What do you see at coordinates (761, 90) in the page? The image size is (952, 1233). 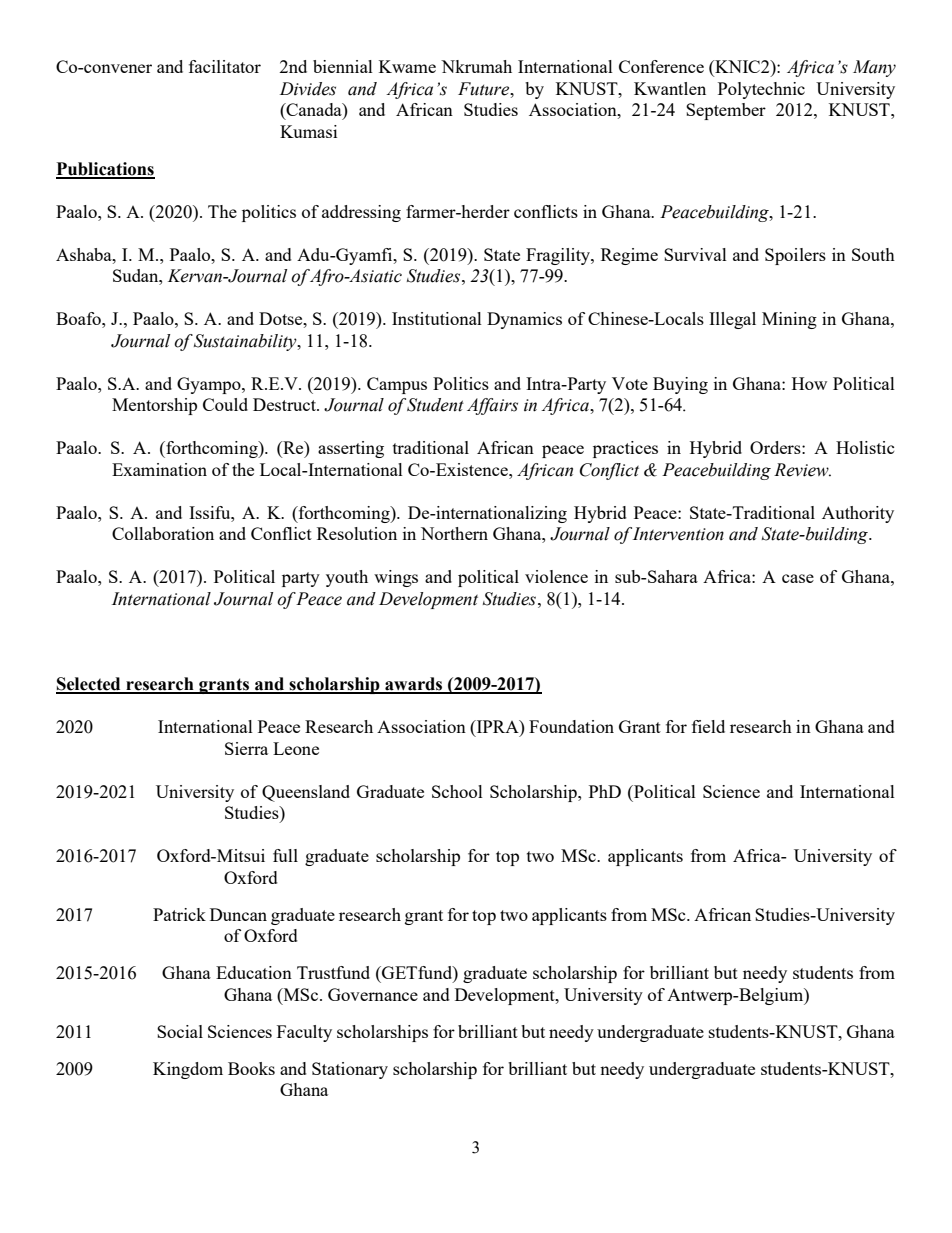 I see `Polytechnic` at bounding box center [761, 90].
